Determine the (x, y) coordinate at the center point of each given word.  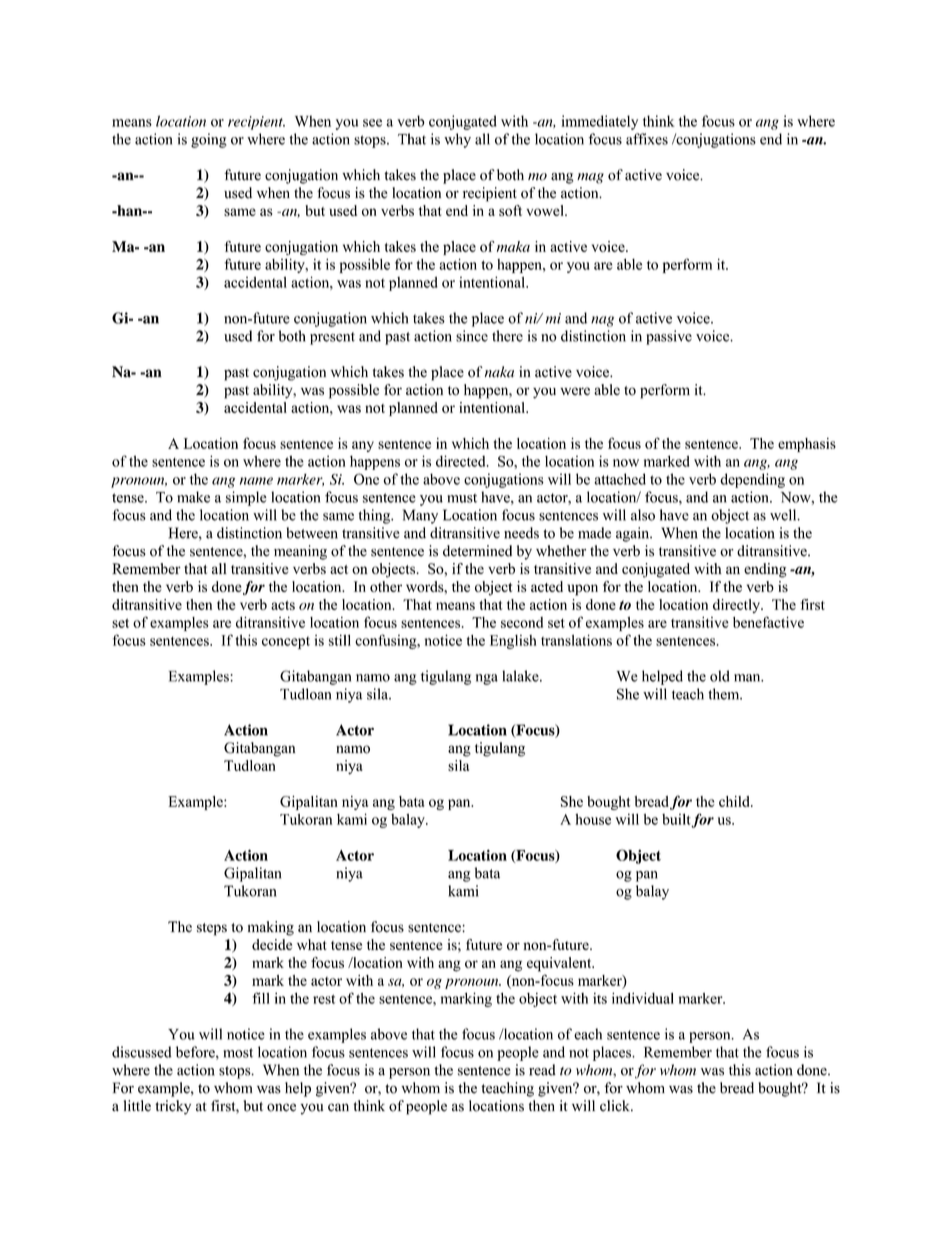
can (338, 1107)
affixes (647, 139)
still (340, 640)
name (256, 481)
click (616, 1106)
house (593, 819)
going (209, 140)
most (238, 1053)
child (735, 801)
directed (462, 461)
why (457, 140)
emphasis (807, 445)
